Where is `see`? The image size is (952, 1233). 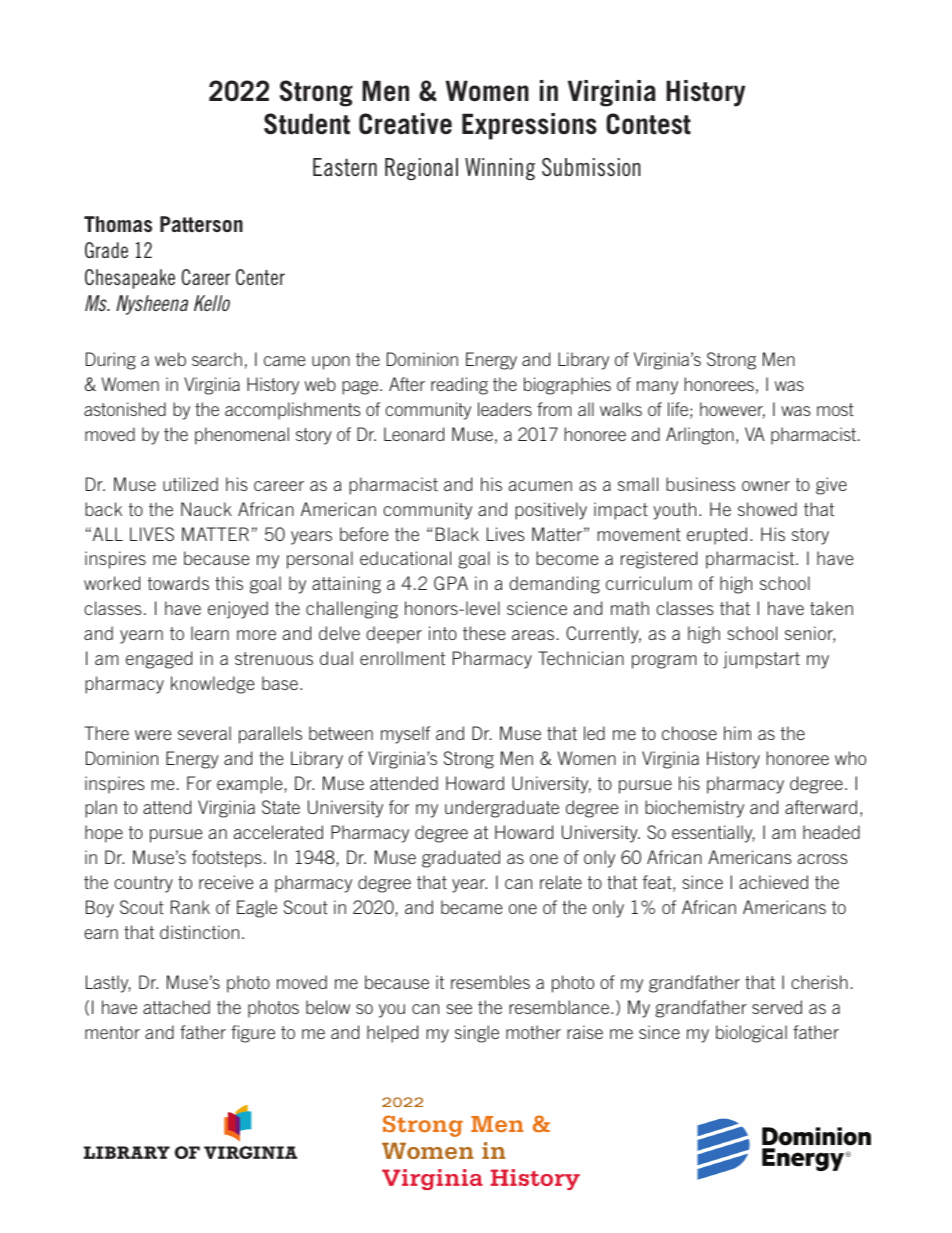
see is located at coordinates (459, 1009).
